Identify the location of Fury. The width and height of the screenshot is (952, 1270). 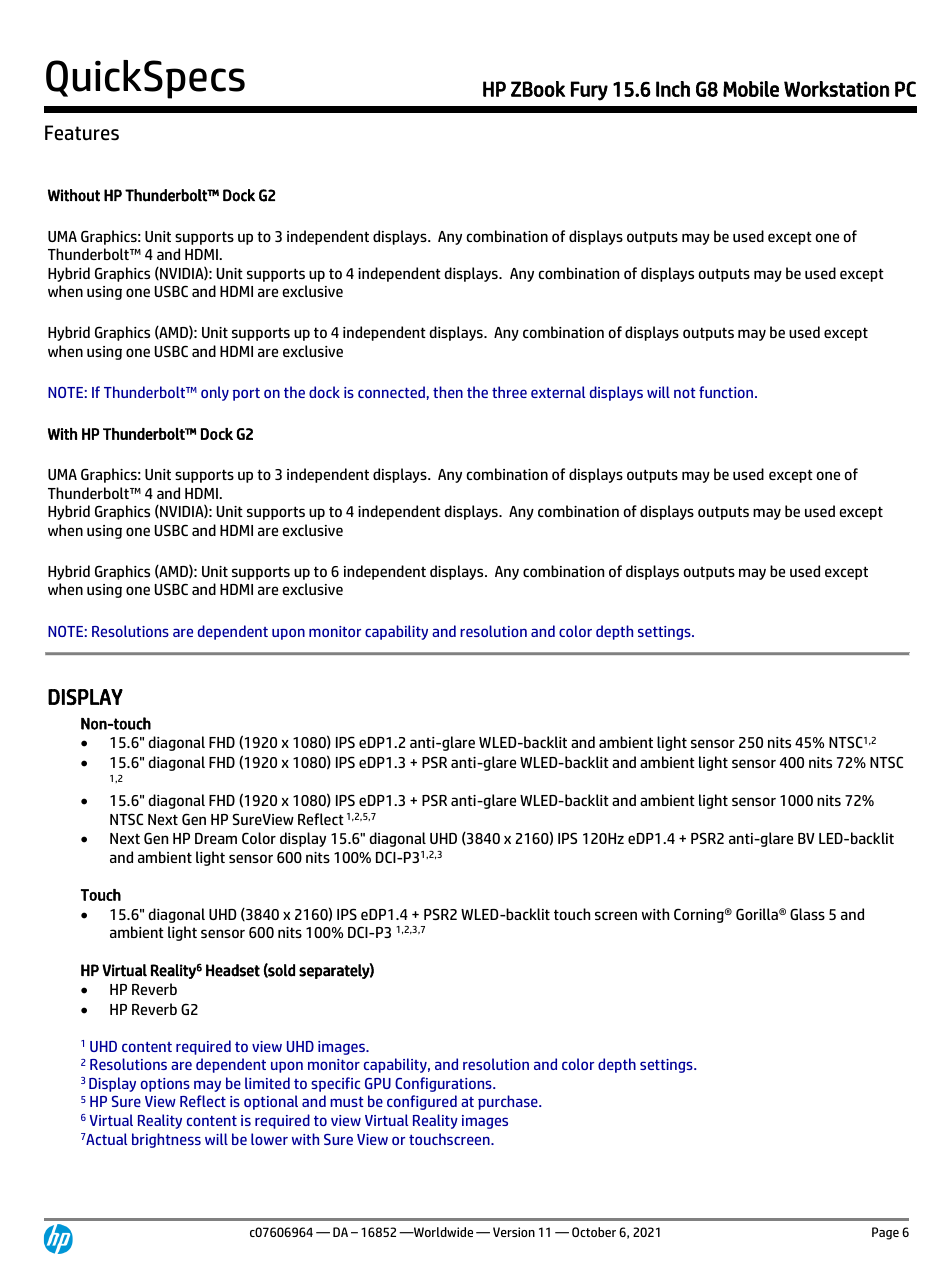
(589, 91).
